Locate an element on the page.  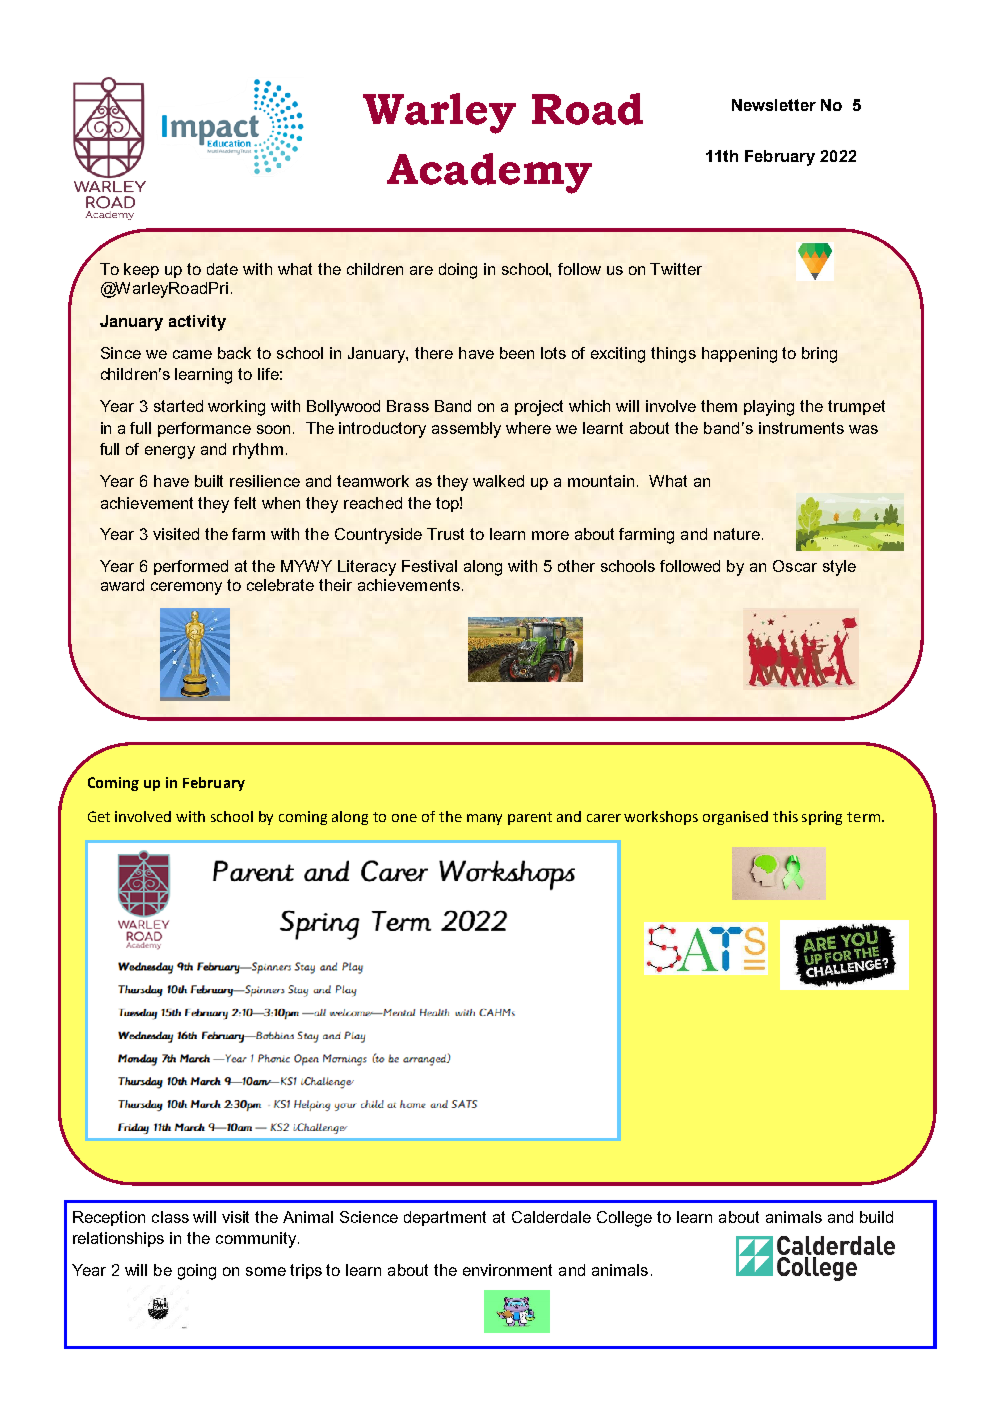
many is located at coordinates (484, 819).
